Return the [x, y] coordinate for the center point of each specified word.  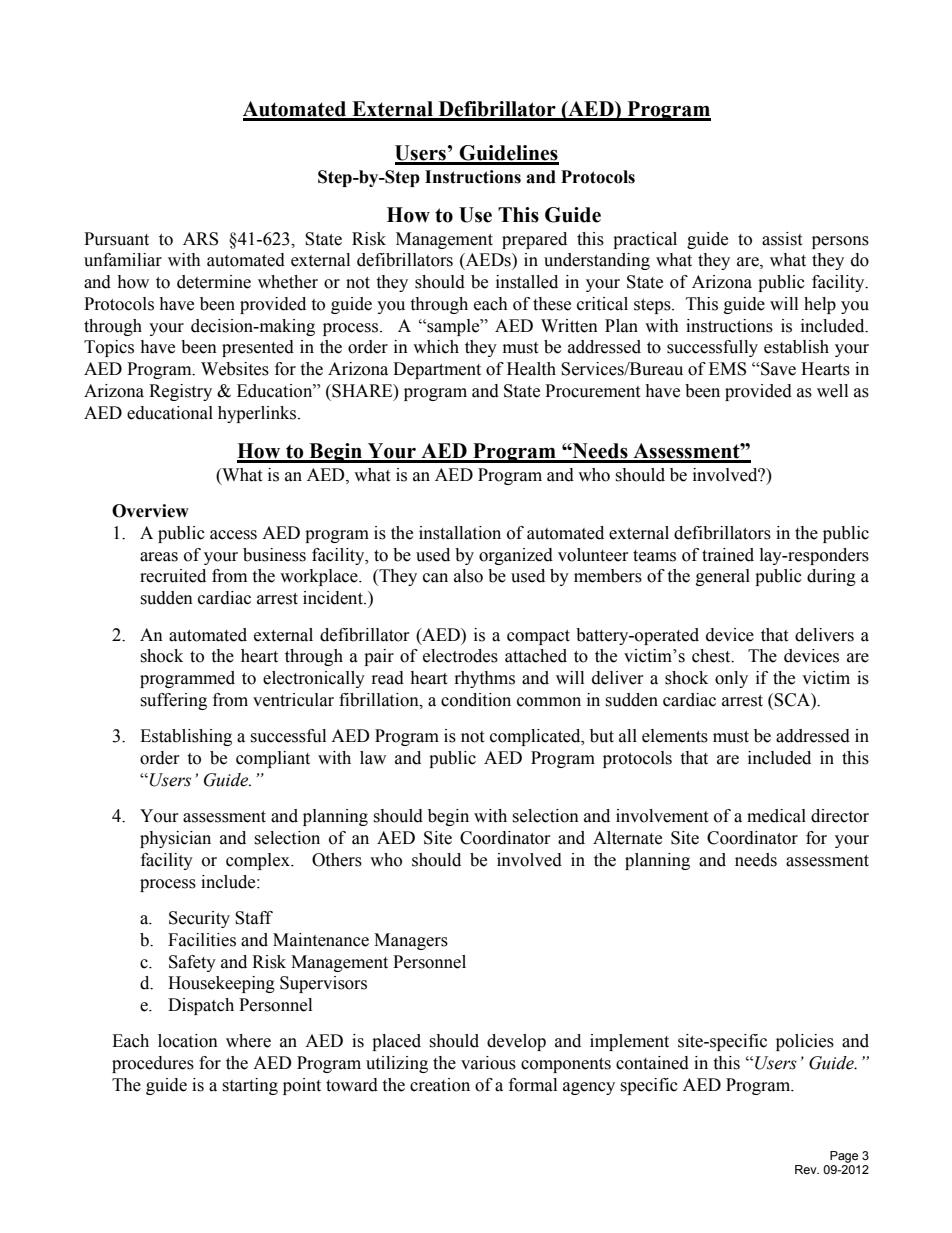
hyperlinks [258, 414]
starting [250, 1086]
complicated [536, 737]
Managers [411, 941]
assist [782, 239]
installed [527, 282]
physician [175, 839]
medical [776, 816]
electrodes [460, 656]
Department [437, 370]
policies [805, 1042]
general [723, 577]
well [832, 391]
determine [214, 282]
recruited [173, 576]
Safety [192, 963]
